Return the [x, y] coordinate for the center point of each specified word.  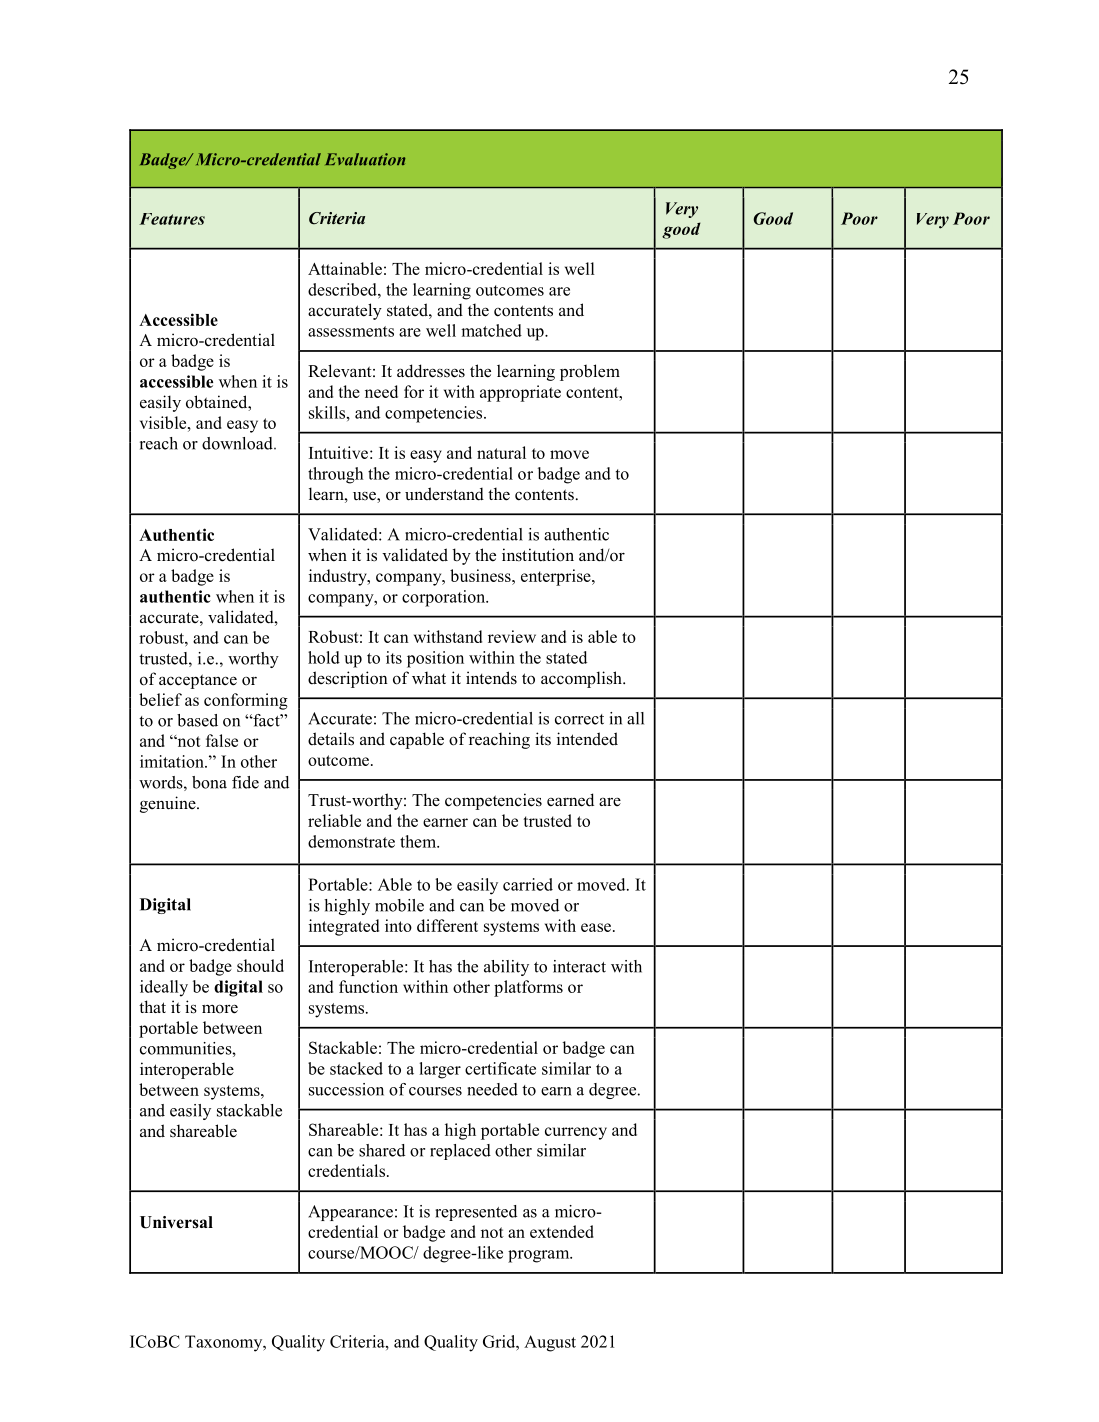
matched [491, 330]
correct [579, 719]
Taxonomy [225, 1343]
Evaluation [365, 159]
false [222, 740]
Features [172, 219]
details [331, 739]
